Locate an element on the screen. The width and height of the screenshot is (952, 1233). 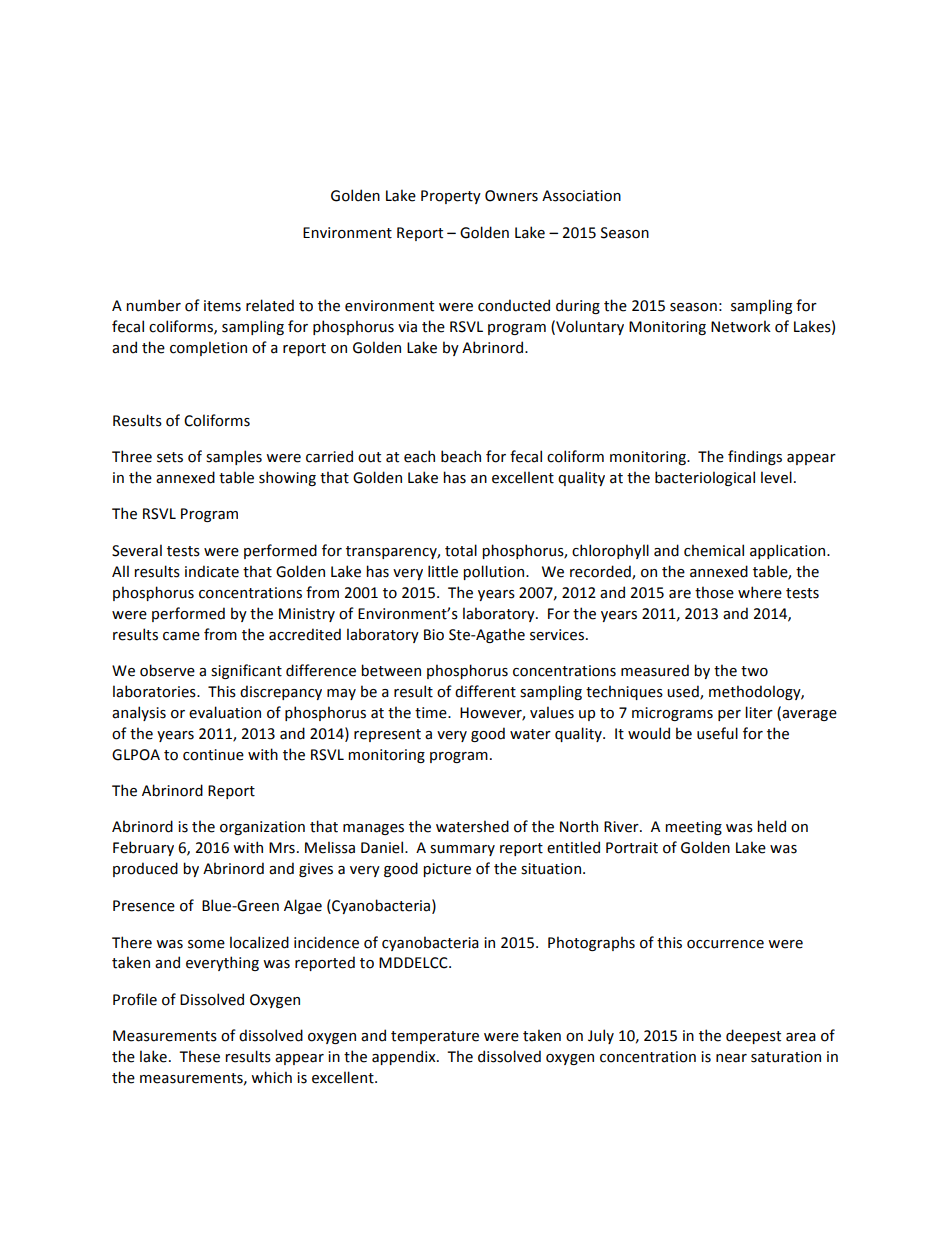
occurrence is located at coordinates (725, 944).
